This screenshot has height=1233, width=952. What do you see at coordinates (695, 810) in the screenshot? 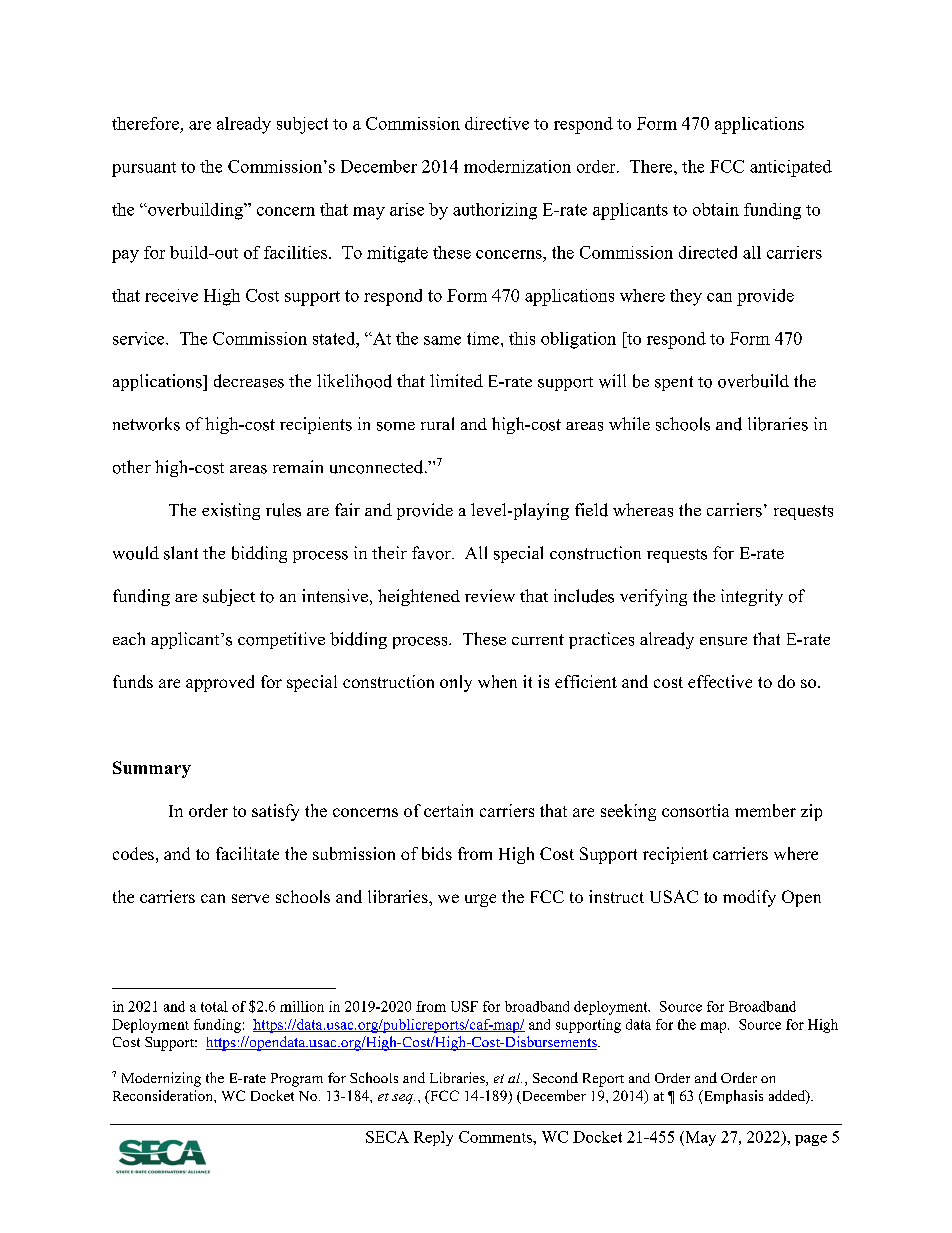
I see `consortia` at bounding box center [695, 810].
